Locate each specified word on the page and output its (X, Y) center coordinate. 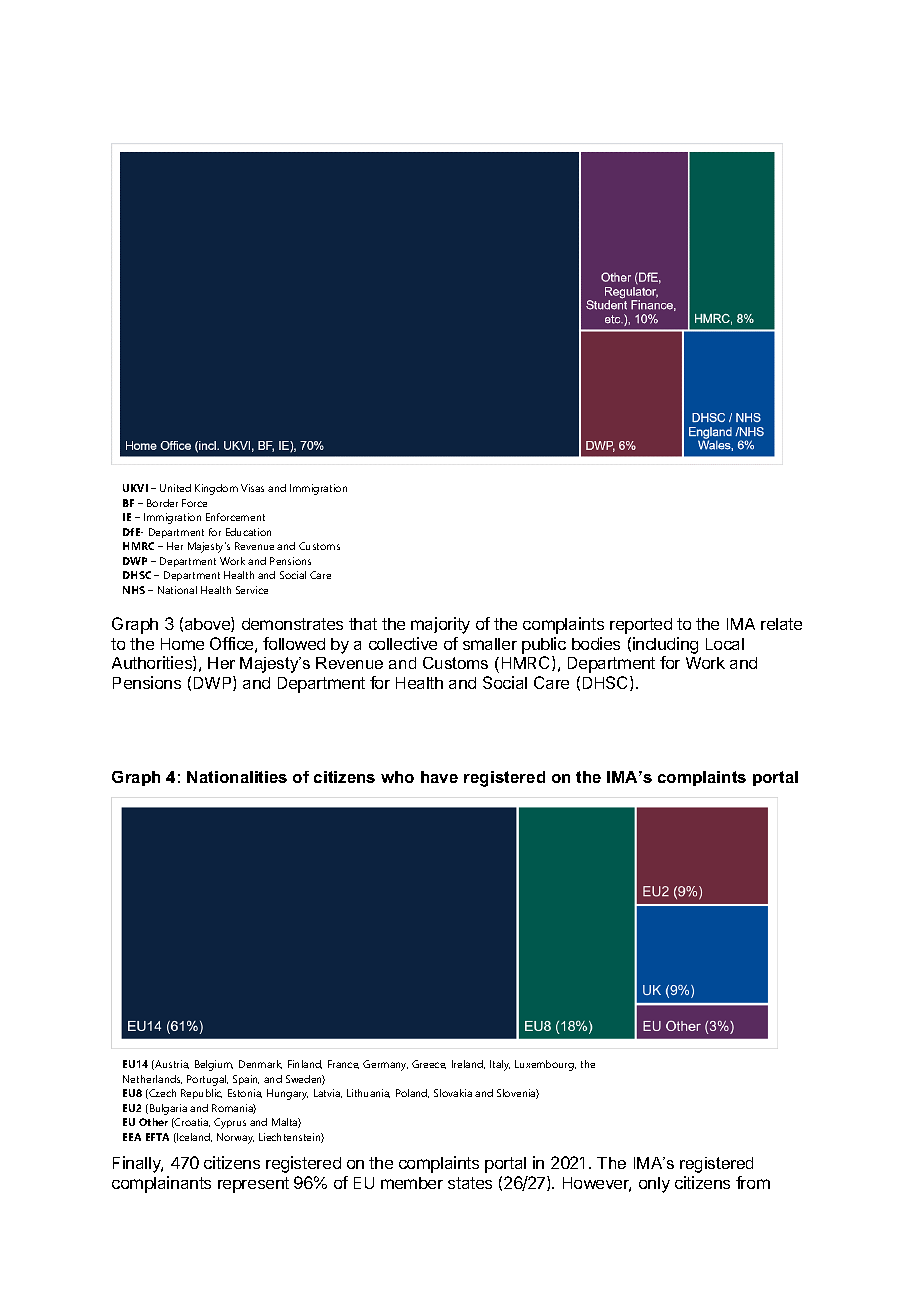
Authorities (153, 663)
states (470, 1183)
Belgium (214, 1065)
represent (253, 1185)
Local (725, 644)
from (753, 1182)
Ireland (468, 1064)
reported (641, 626)
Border (162, 503)
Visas (252, 488)
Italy (500, 1065)
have (439, 777)
